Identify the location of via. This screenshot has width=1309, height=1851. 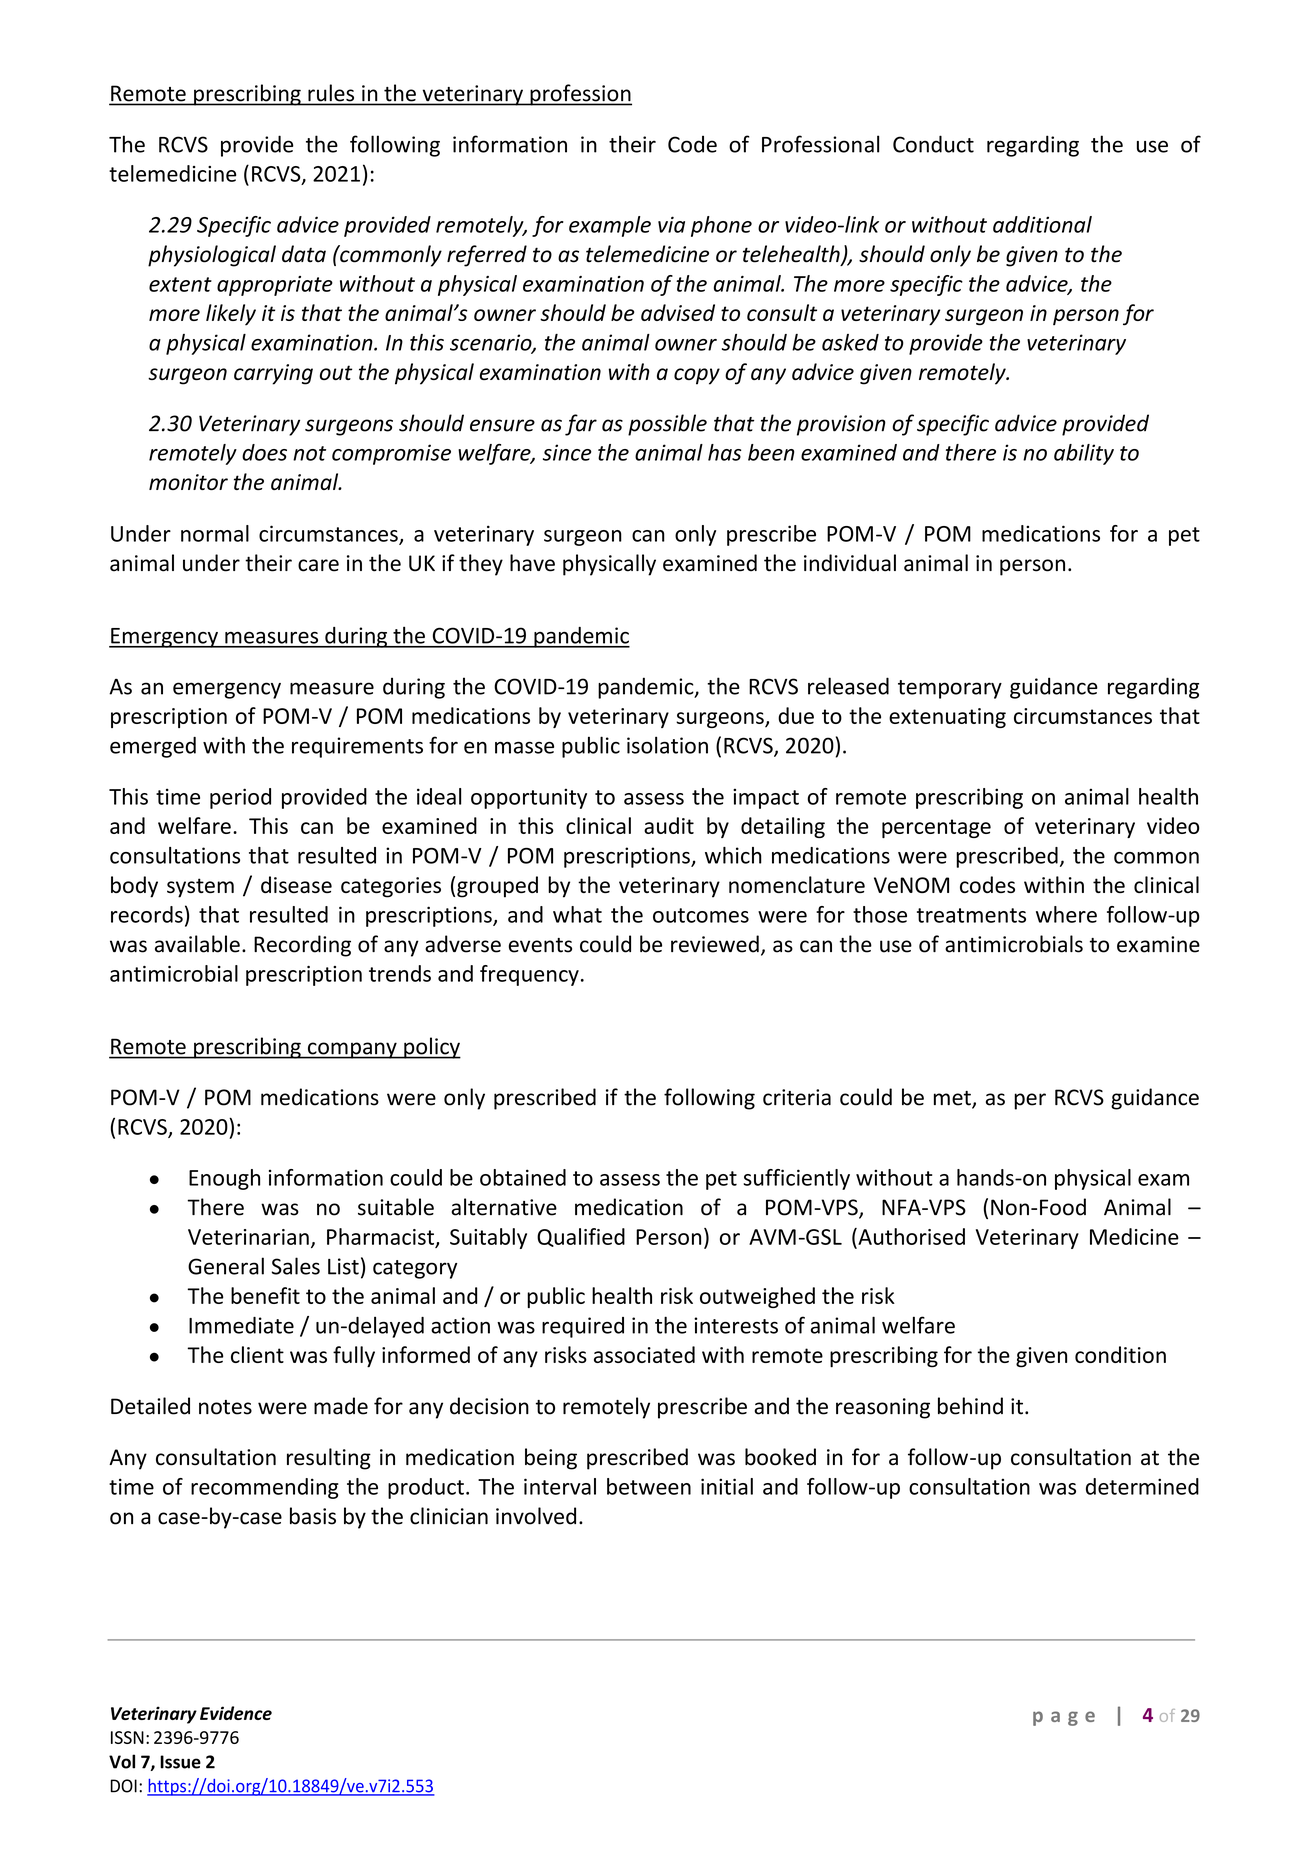
(671, 224).
